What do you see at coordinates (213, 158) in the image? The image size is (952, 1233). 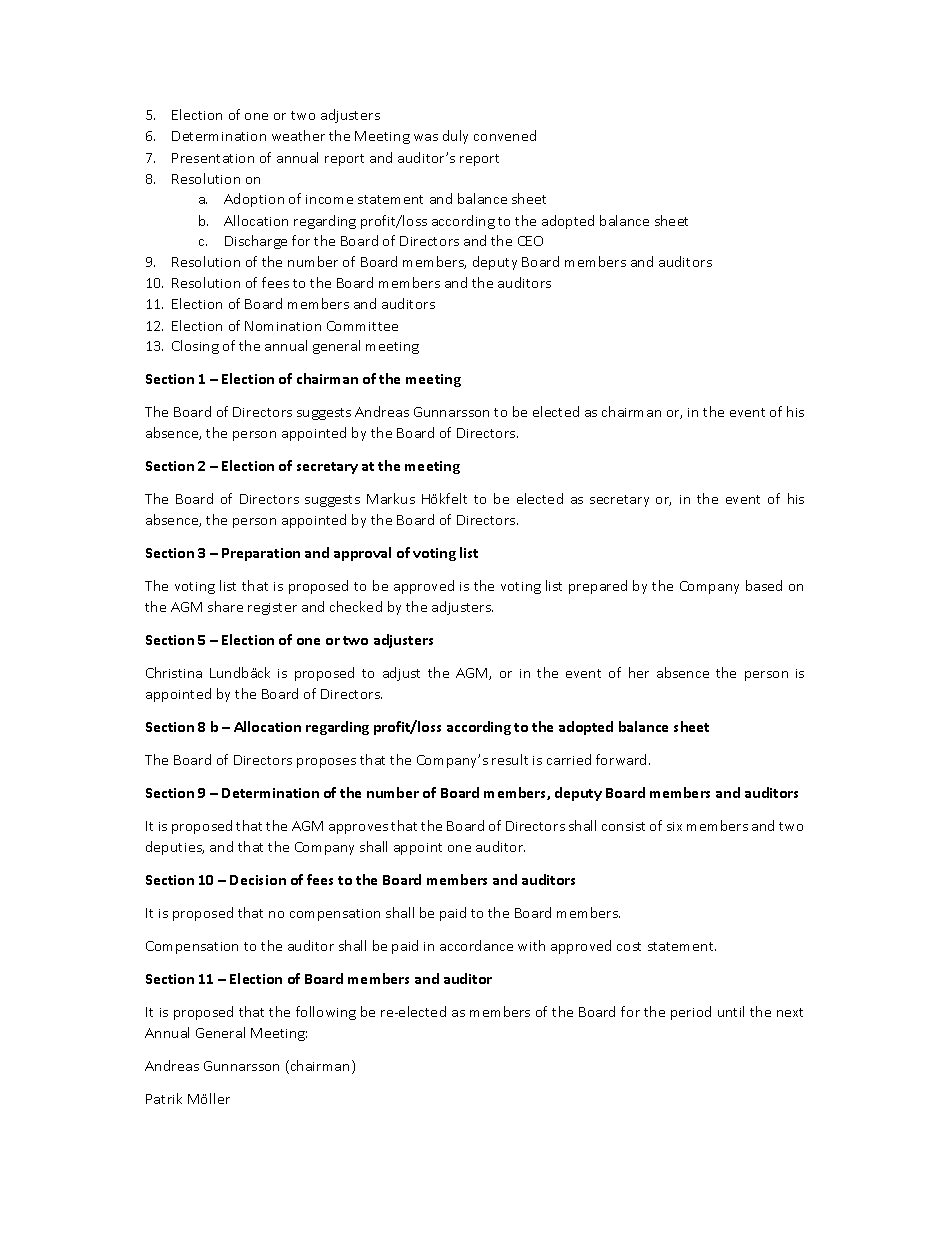 I see `Presentation` at bounding box center [213, 158].
